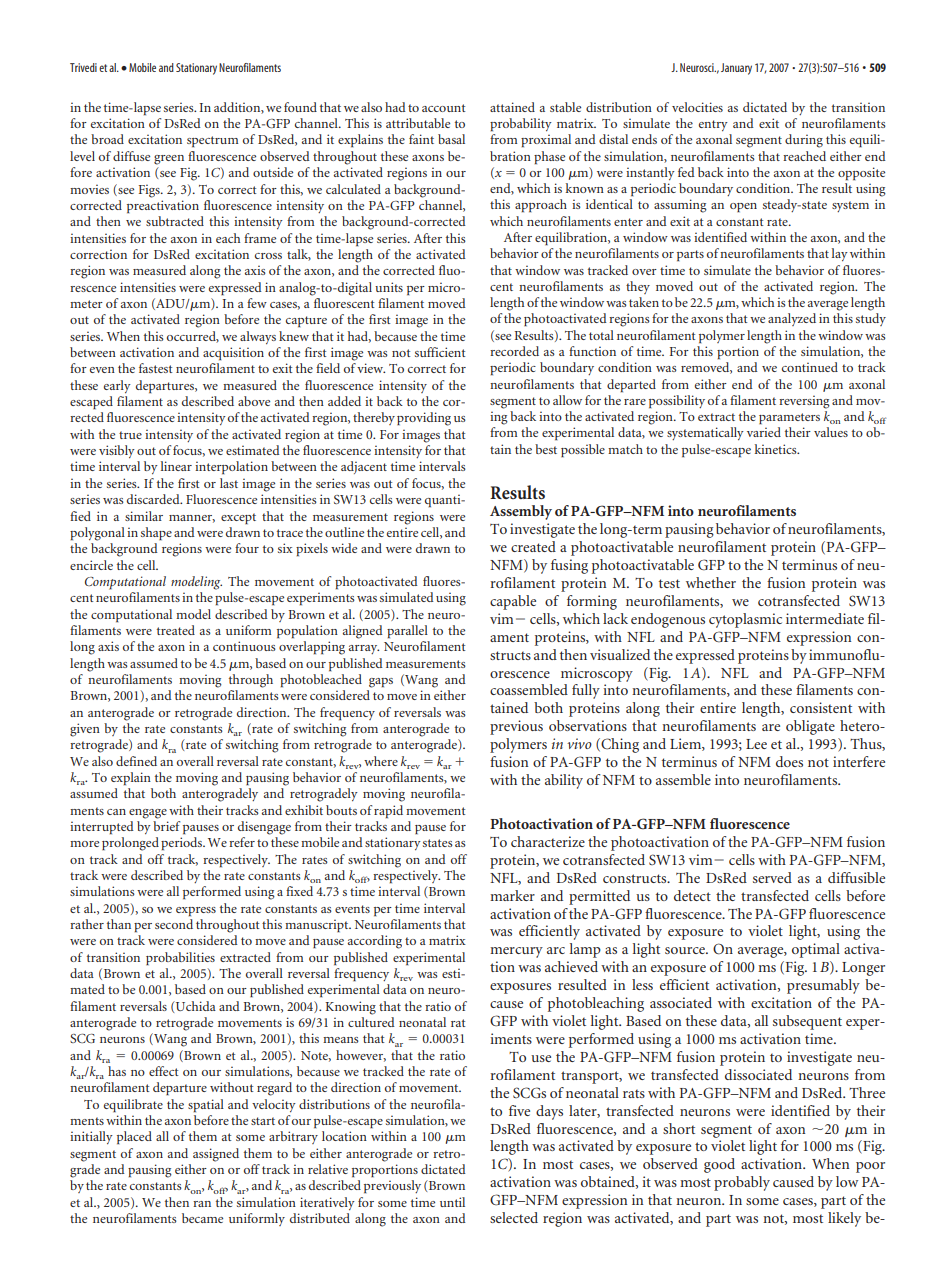 The width and height of the screenshot is (952, 1275). I want to click on until, so click(452, 1202).
